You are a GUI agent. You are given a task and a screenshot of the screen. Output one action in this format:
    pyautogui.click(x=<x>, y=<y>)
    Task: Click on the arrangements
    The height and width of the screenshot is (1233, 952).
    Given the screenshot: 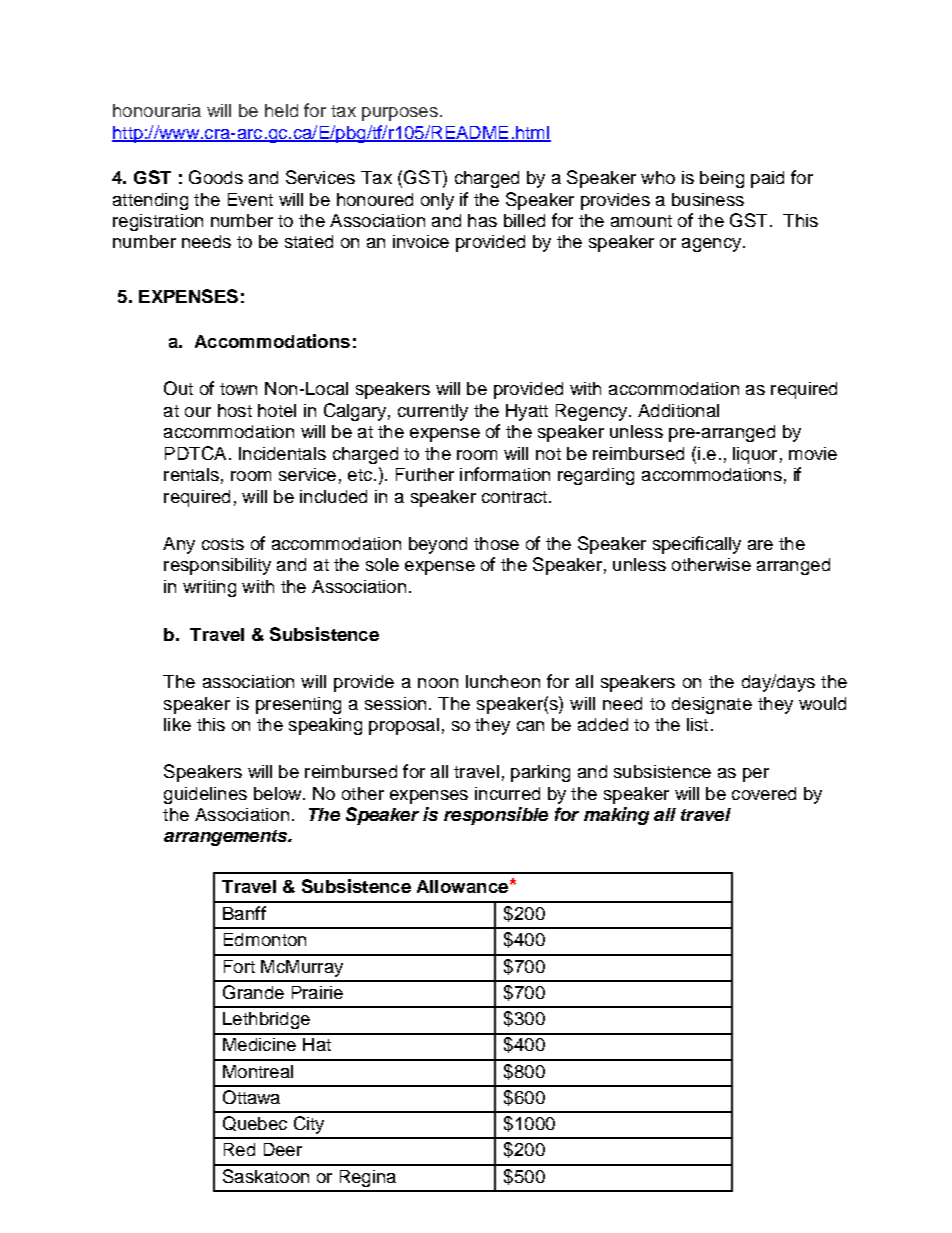 What is the action you would take?
    pyautogui.click(x=227, y=838)
